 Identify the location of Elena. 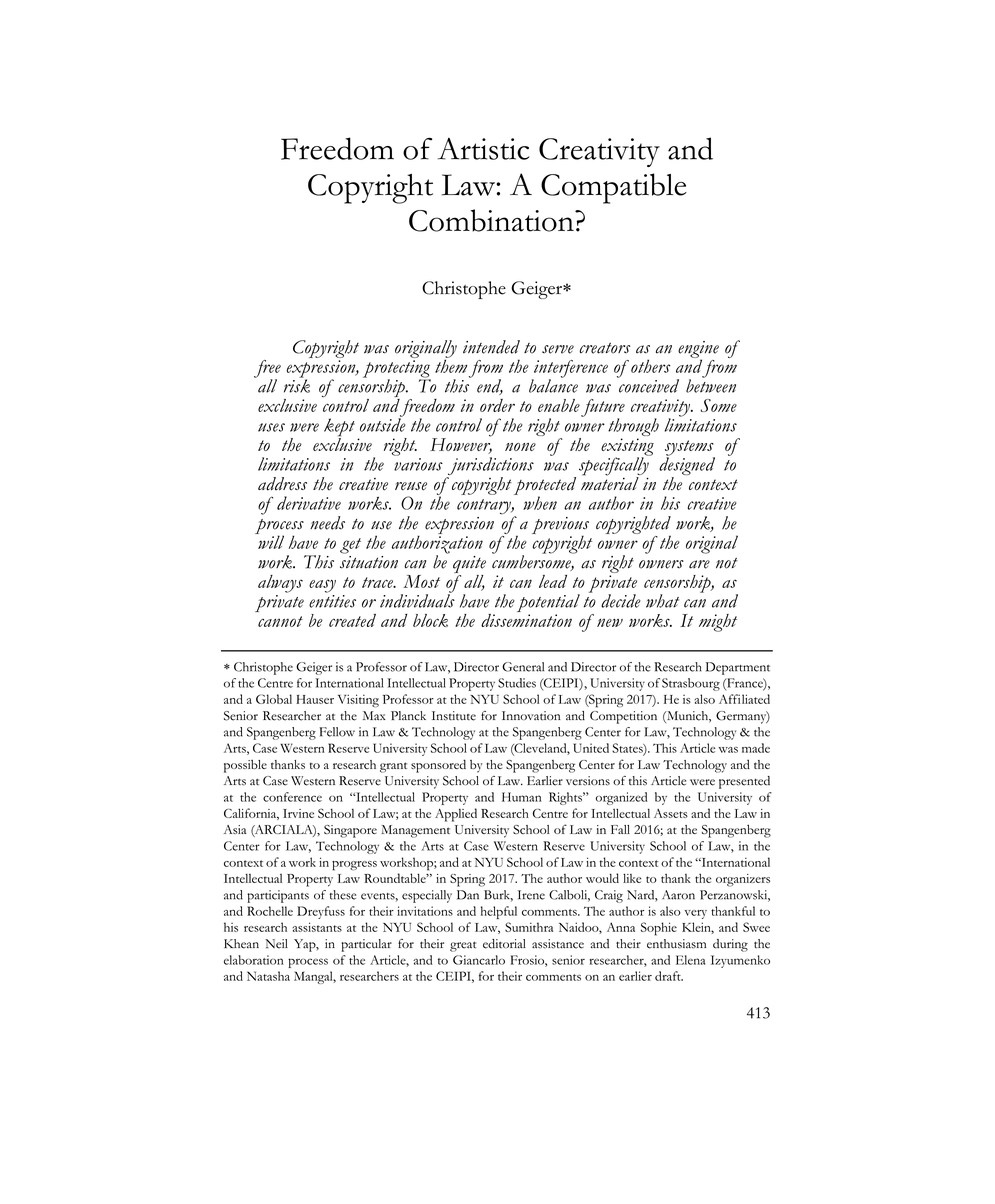
(690, 960).
